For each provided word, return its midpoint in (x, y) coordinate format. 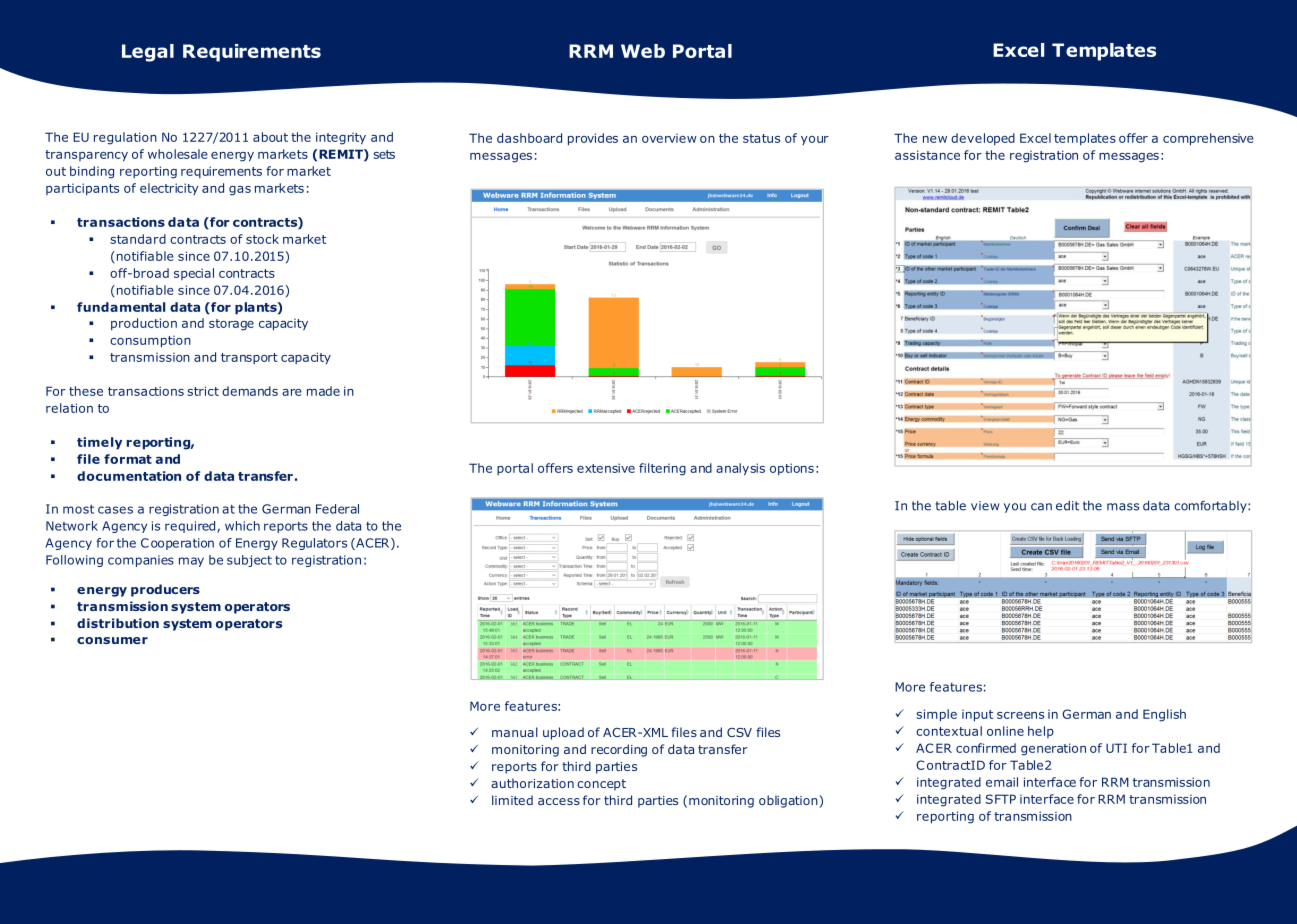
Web (643, 51)
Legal (148, 53)
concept (601, 785)
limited (512, 800)
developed (983, 139)
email (1002, 782)
